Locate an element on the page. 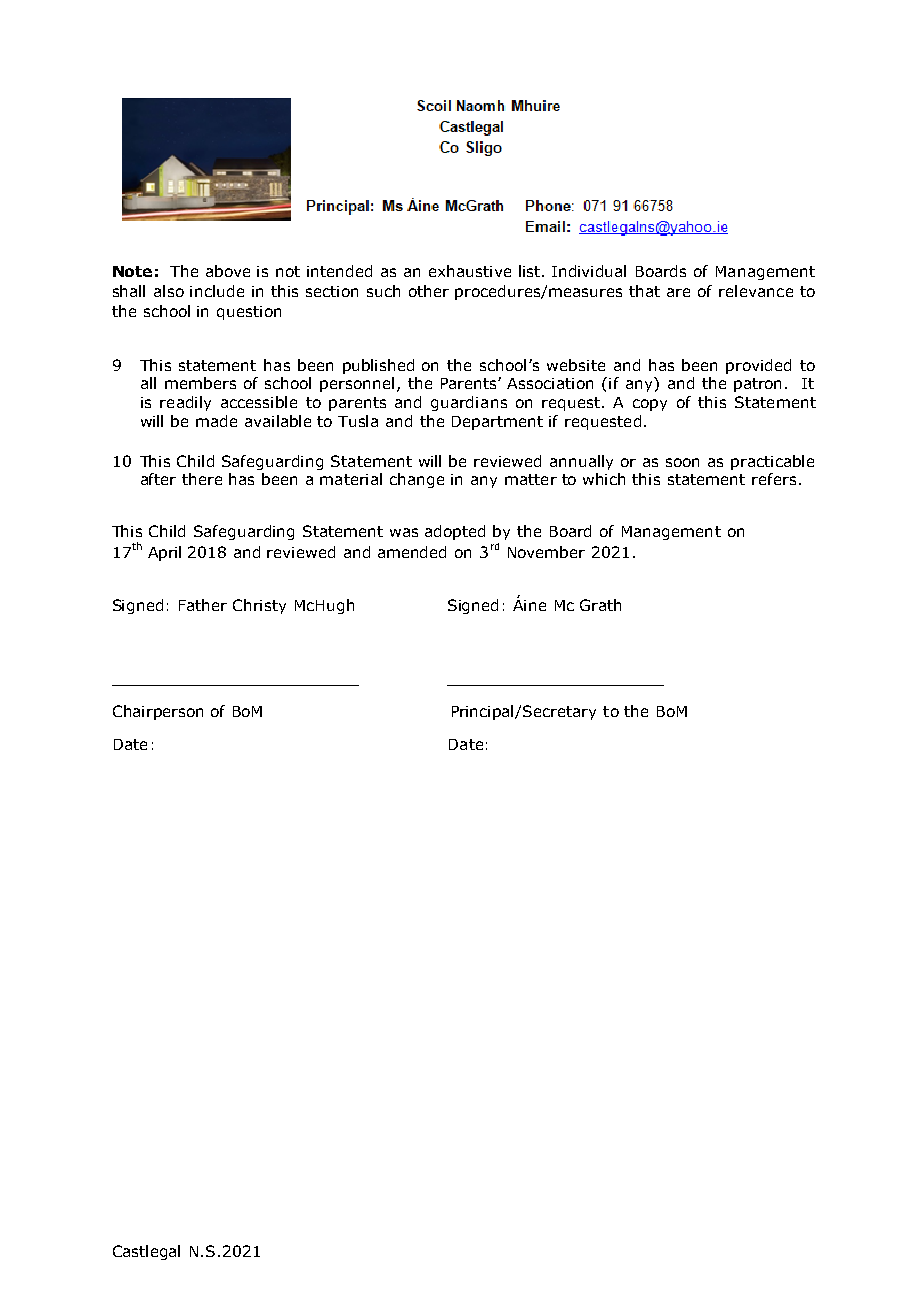 This page has height=1307, width=924. copy is located at coordinates (650, 405).
